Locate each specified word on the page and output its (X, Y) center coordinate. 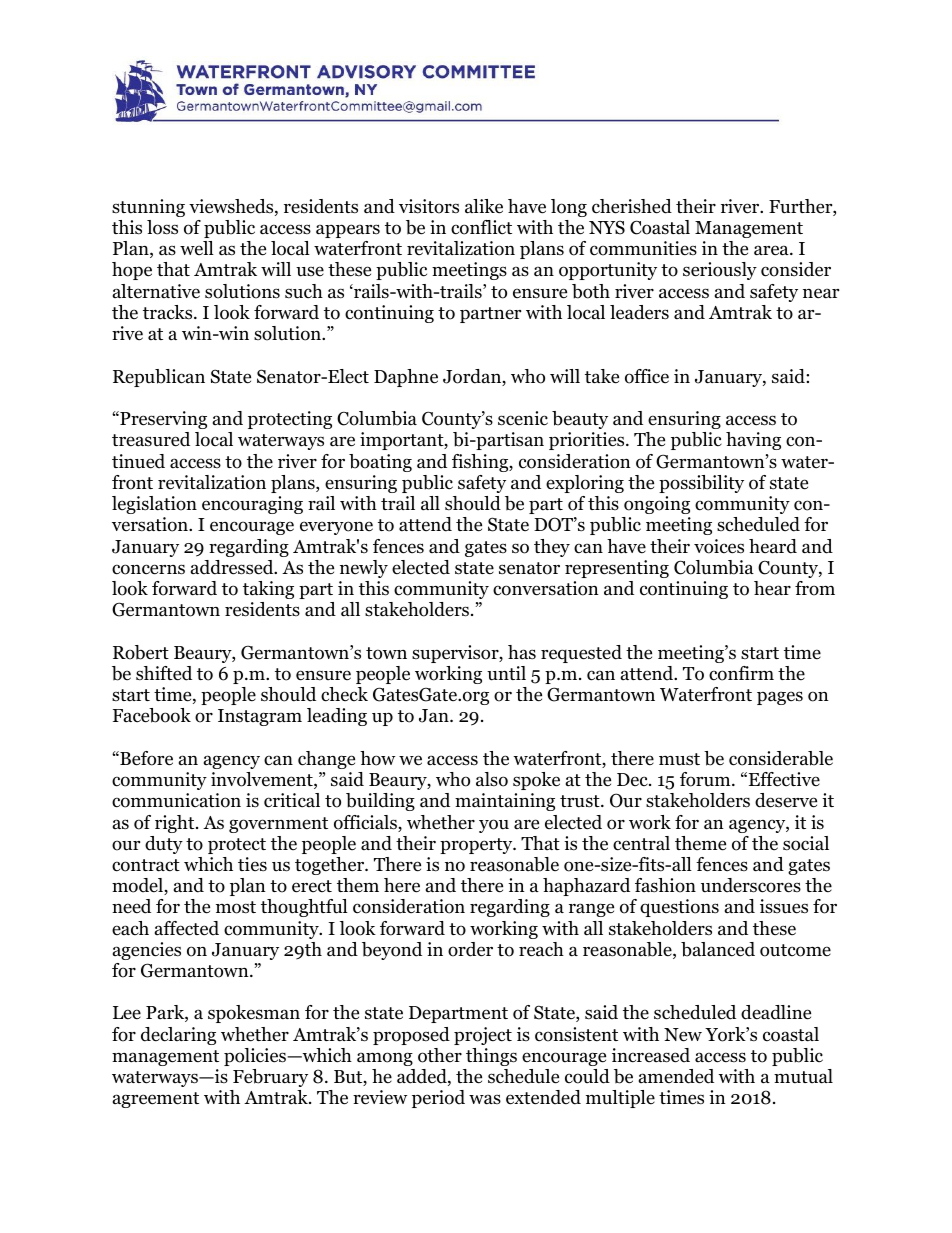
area (772, 250)
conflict (481, 227)
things (491, 1057)
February (270, 1078)
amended (676, 1076)
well (197, 248)
